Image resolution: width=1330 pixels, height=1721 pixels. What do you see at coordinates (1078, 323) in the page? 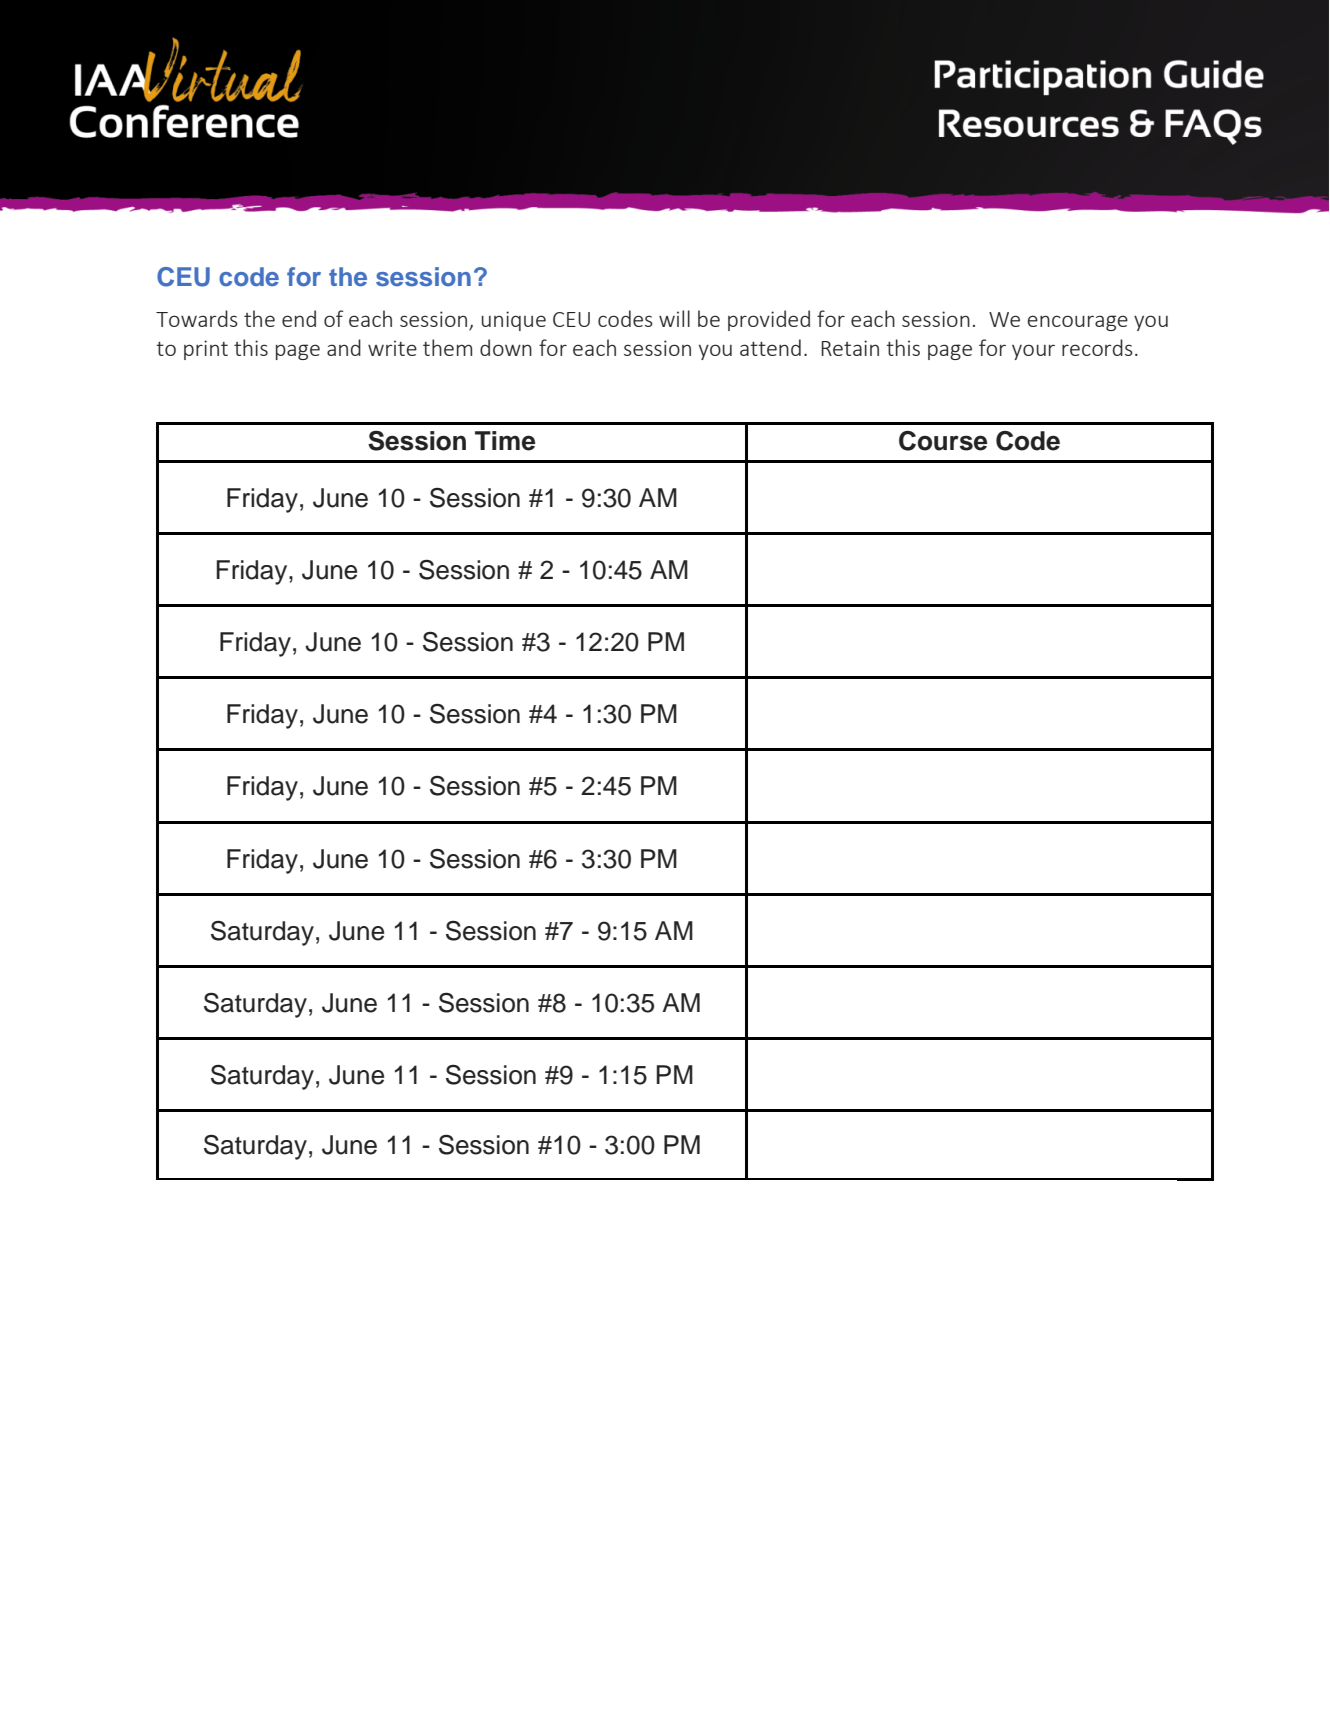
I see `encourage` at bounding box center [1078, 323].
